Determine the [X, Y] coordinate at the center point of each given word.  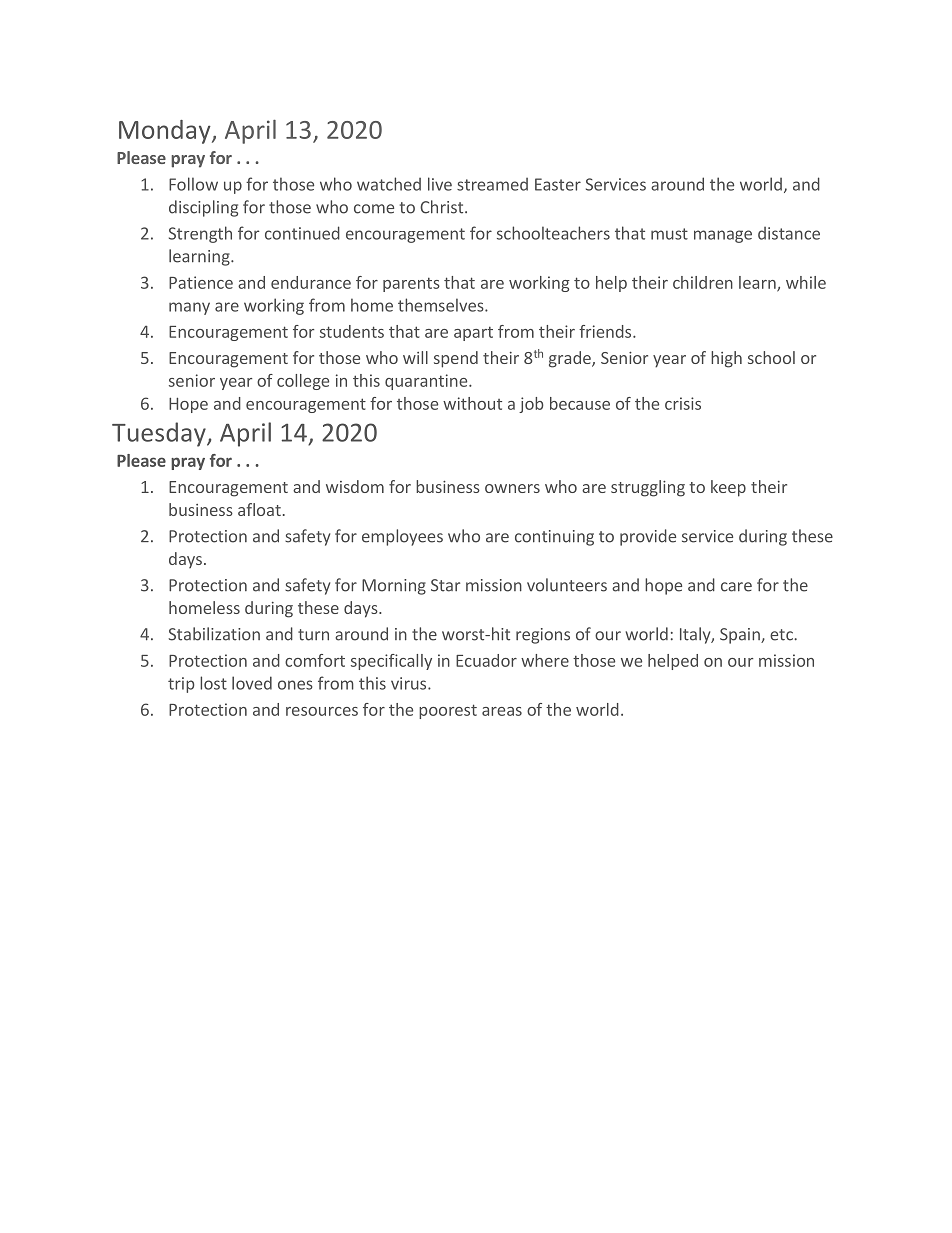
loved [252, 683]
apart [473, 333]
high [726, 359]
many [189, 308]
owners [512, 488]
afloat [259, 509]
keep [728, 488]
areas [502, 711]
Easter [558, 184]
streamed [492, 184]
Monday [166, 132]
